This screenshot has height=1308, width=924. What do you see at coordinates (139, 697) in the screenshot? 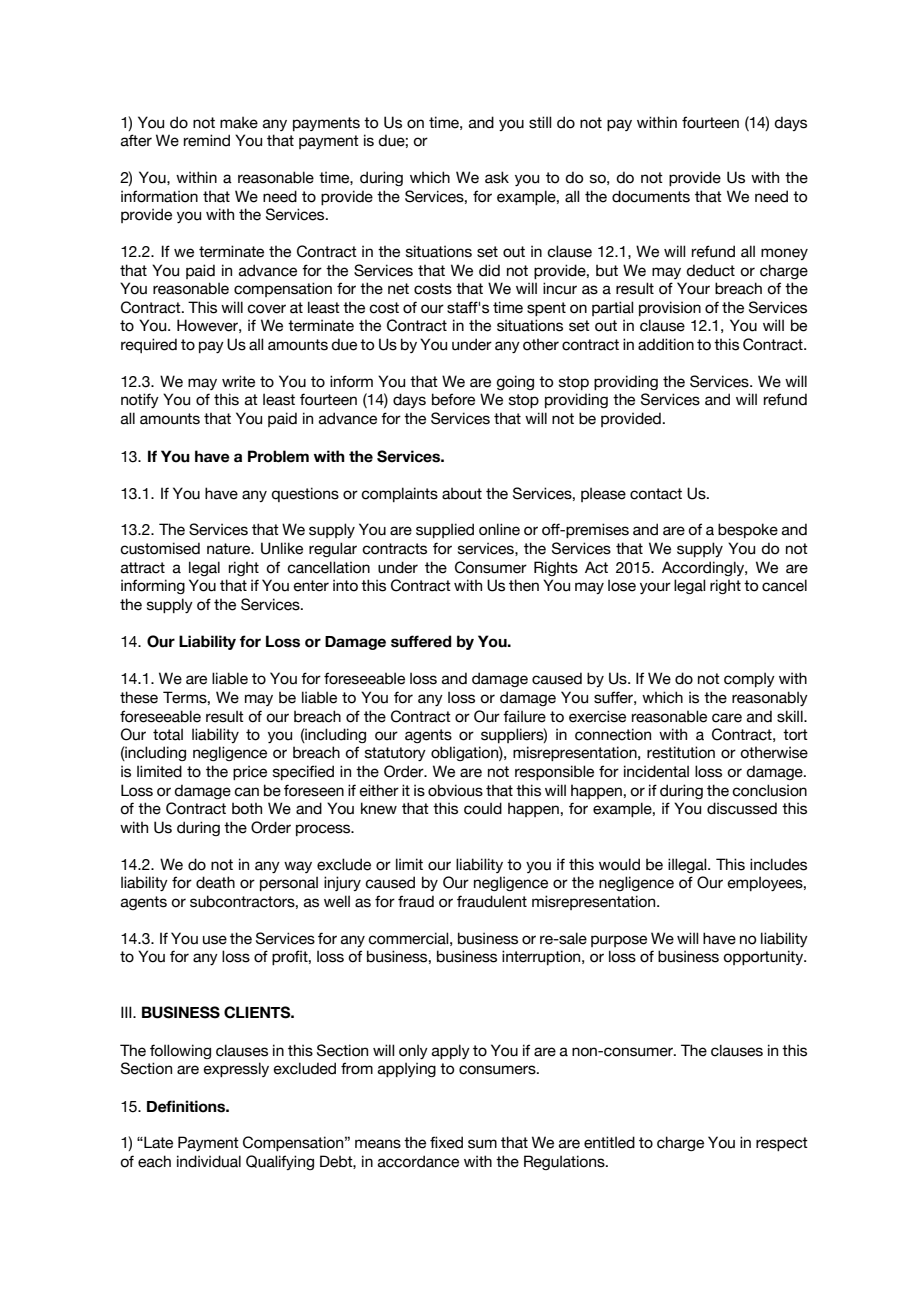
I see `these` at bounding box center [139, 697].
